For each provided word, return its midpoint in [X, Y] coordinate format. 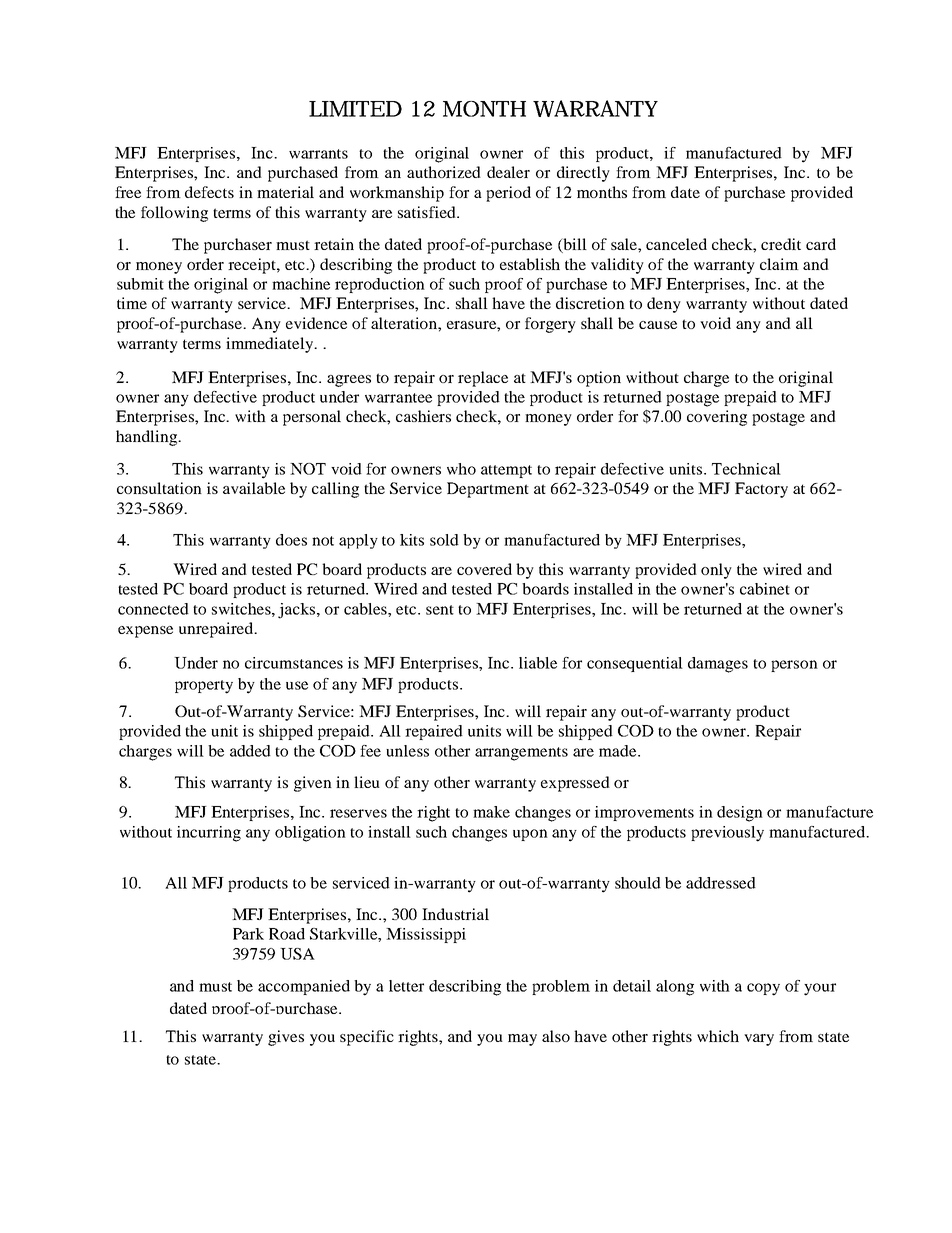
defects [209, 192]
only [716, 571]
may [522, 1040]
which [718, 1036]
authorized [444, 172]
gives [286, 1038]
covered [484, 569]
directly [583, 174]
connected [153, 609]
